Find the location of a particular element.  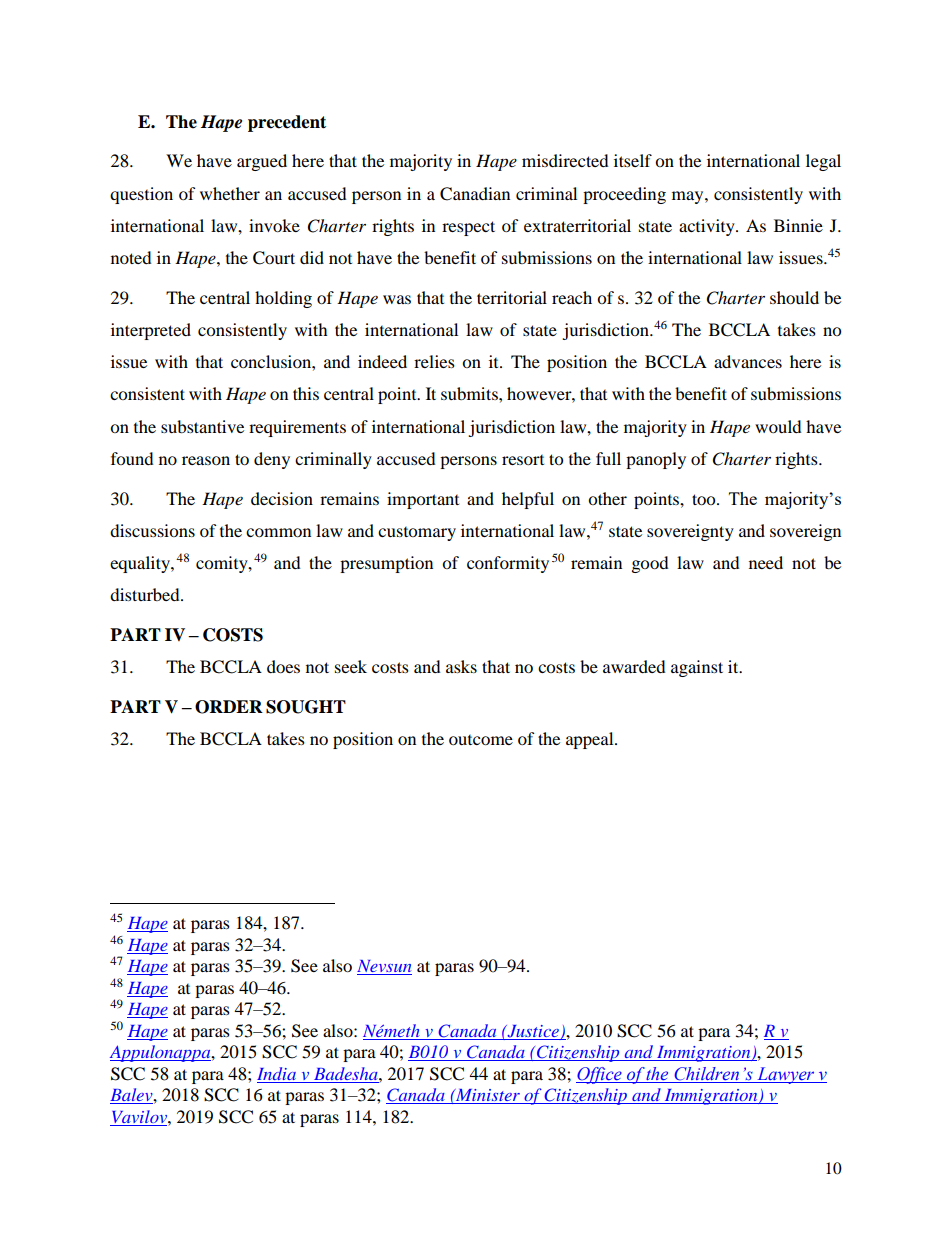

argued is located at coordinates (262, 162).
